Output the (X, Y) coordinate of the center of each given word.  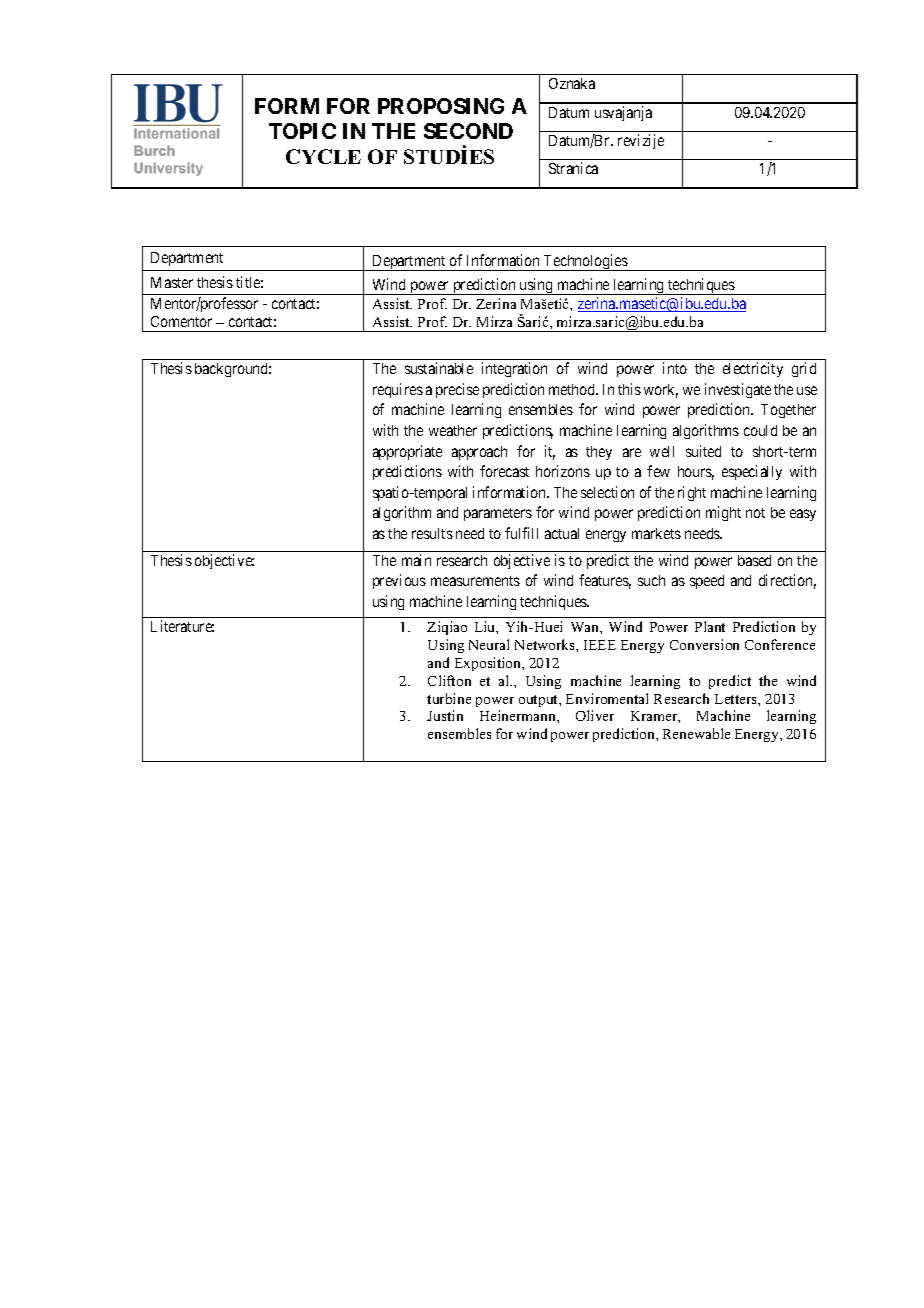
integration (514, 369)
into (675, 368)
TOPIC (302, 131)
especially (752, 472)
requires (398, 390)
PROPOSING (441, 106)
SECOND (468, 131)
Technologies (585, 262)
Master (172, 282)
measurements (475, 581)
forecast (504, 471)
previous (399, 581)
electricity (753, 369)
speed (707, 582)
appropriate (407, 452)
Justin (445, 715)
